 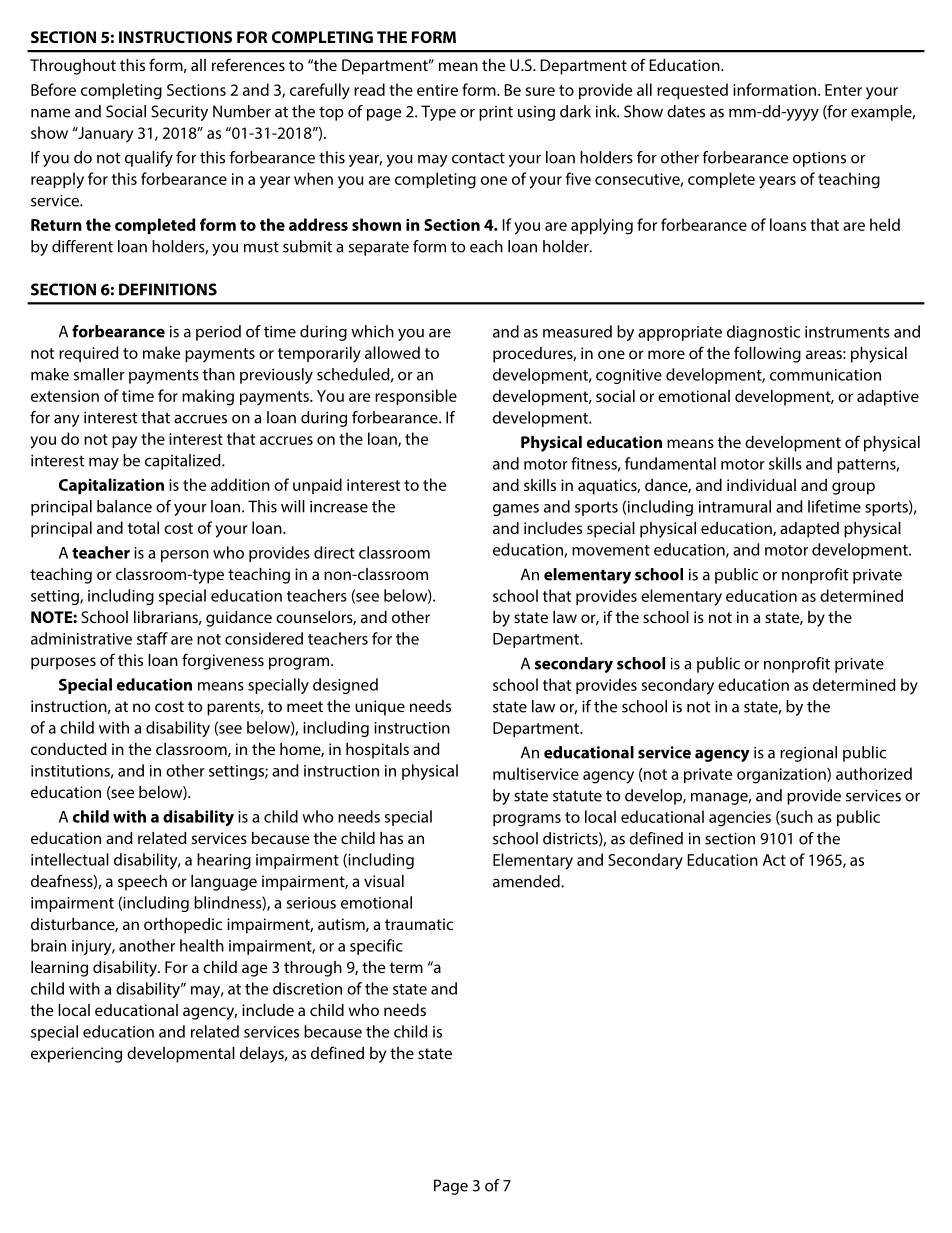 I want to click on responsible, so click(x=416, y=397).
